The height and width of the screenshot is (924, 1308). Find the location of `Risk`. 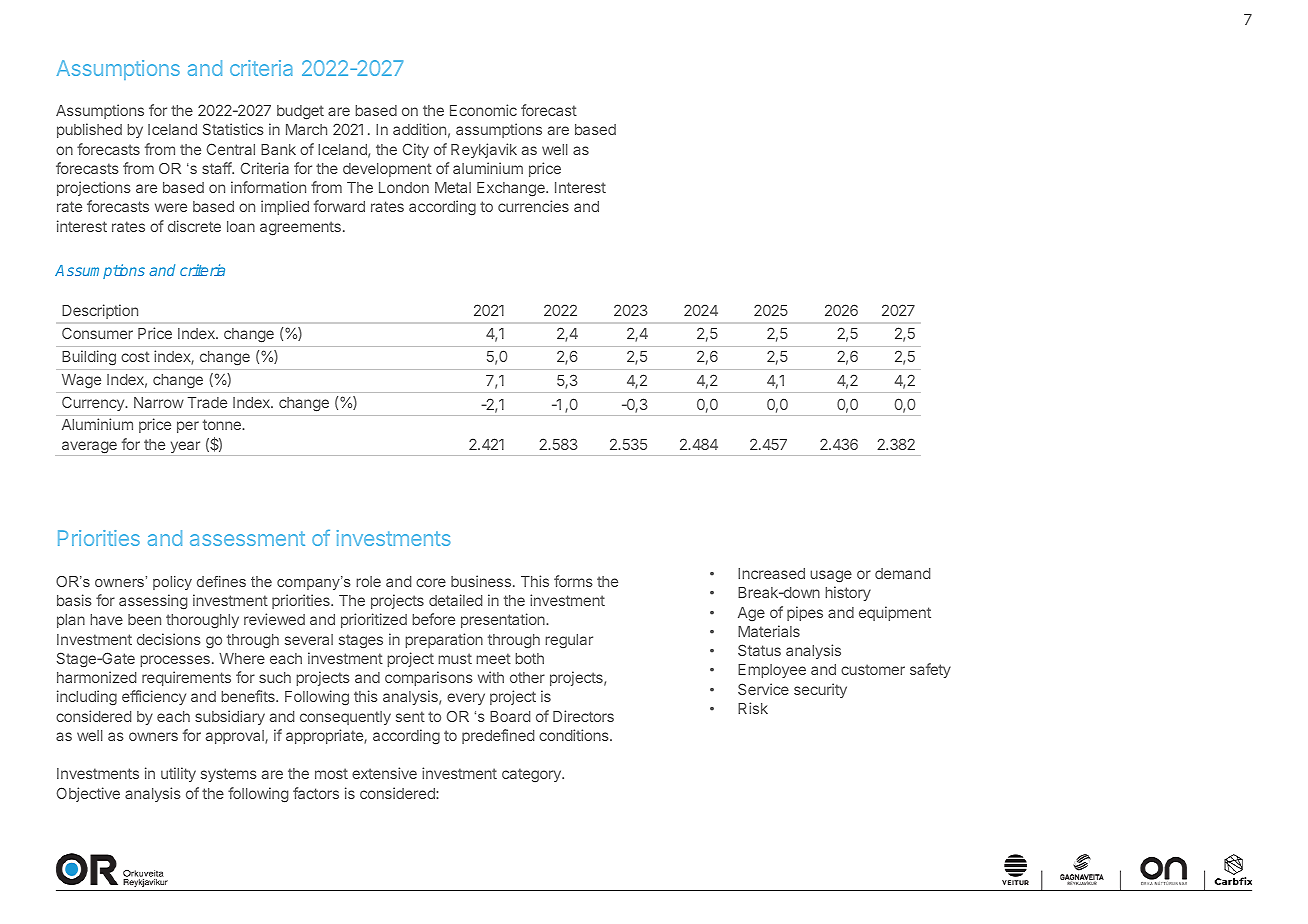

Risk is located at coordinates (753, 708).
